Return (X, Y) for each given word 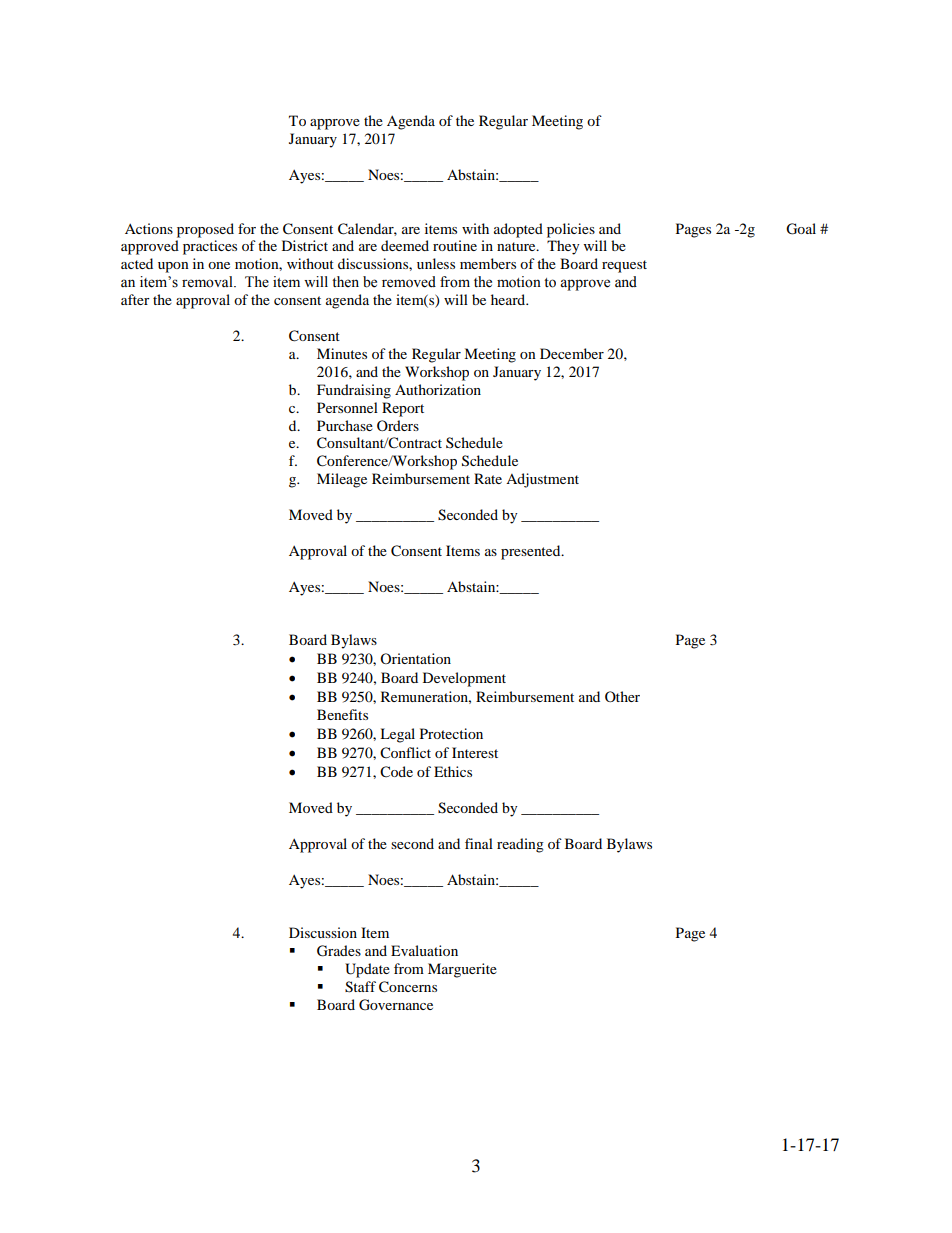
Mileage (342, 480)
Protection (451, 733)
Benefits (342, 714)
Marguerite (462, 970)
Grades (339, 951)
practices (210, 247)
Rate (488, 478)
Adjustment (542, 480)
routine (455, 245)
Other (622, 696)
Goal (801, 229)
